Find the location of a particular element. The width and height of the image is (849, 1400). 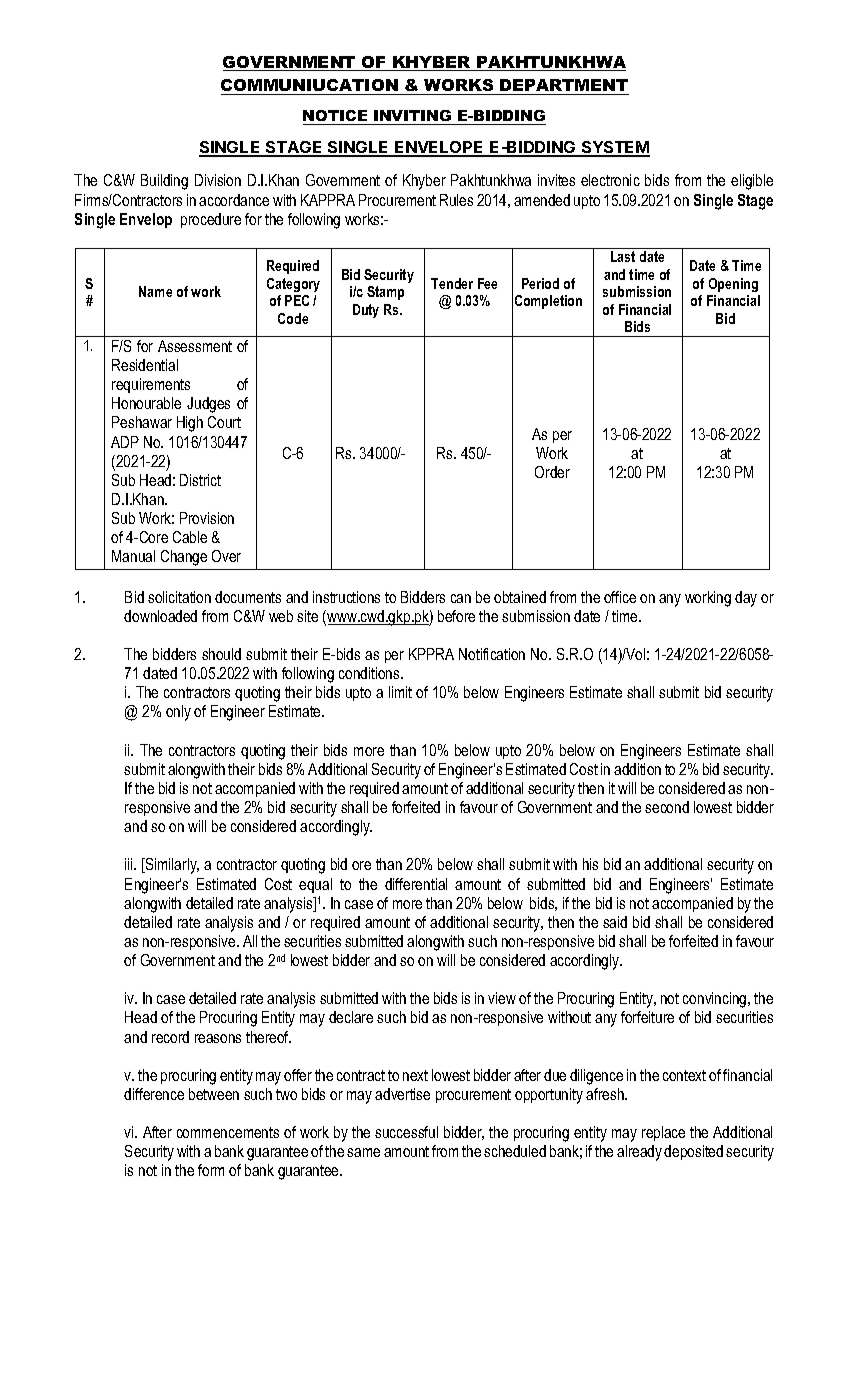

INVITING is located at coordinates (412, 115).
